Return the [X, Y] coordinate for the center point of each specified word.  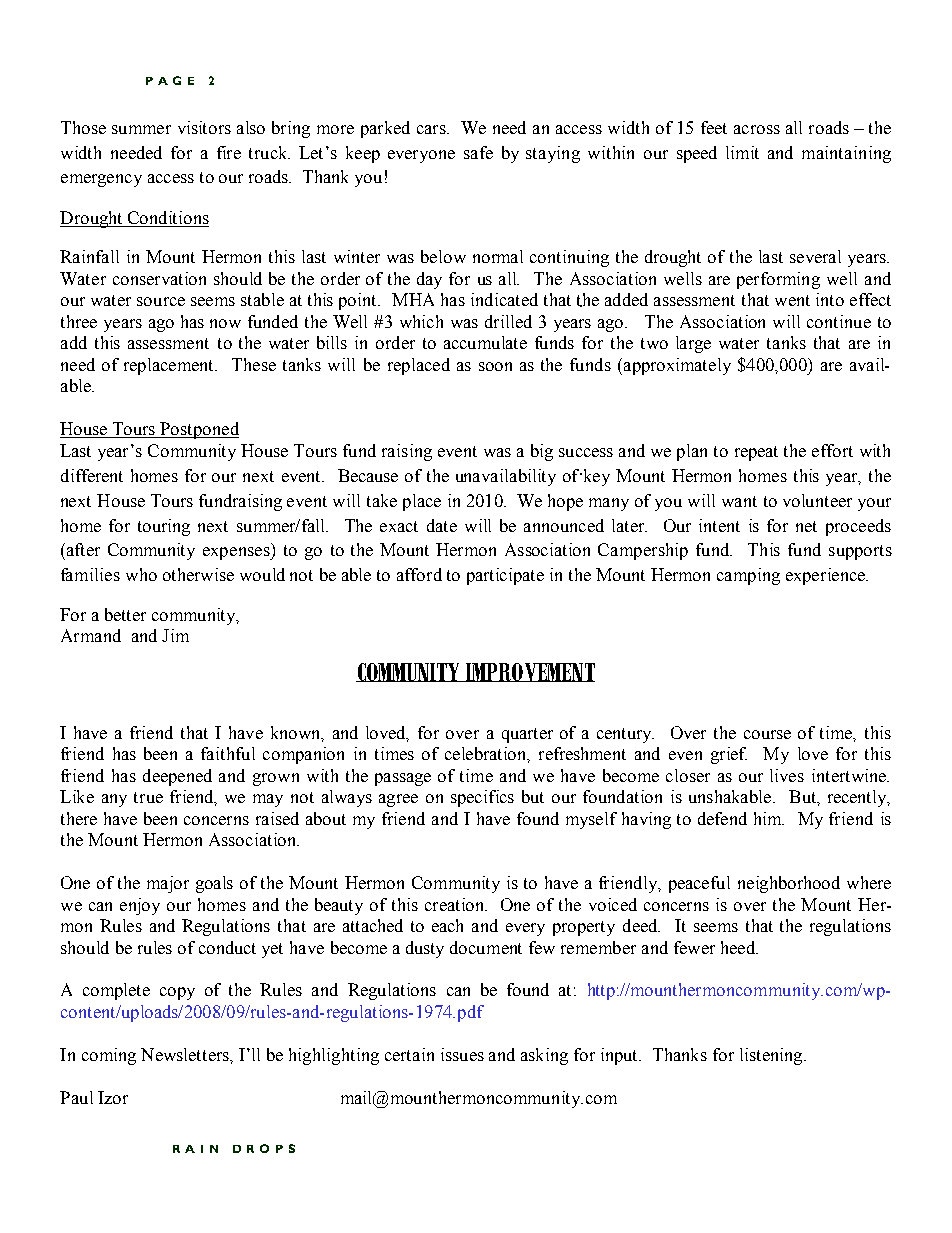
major [168, 884]
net [806, 526]
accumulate [485, 342]
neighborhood [789, 884]
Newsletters [186, 1055]
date [442, 525]
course [767, 734]
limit [742, 152]
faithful [228, 753]
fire [229, 152]
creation [456, 904]
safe [478, 152]
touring [164, 527]
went [792, 300]
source [161, 301]
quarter [527, 735]
